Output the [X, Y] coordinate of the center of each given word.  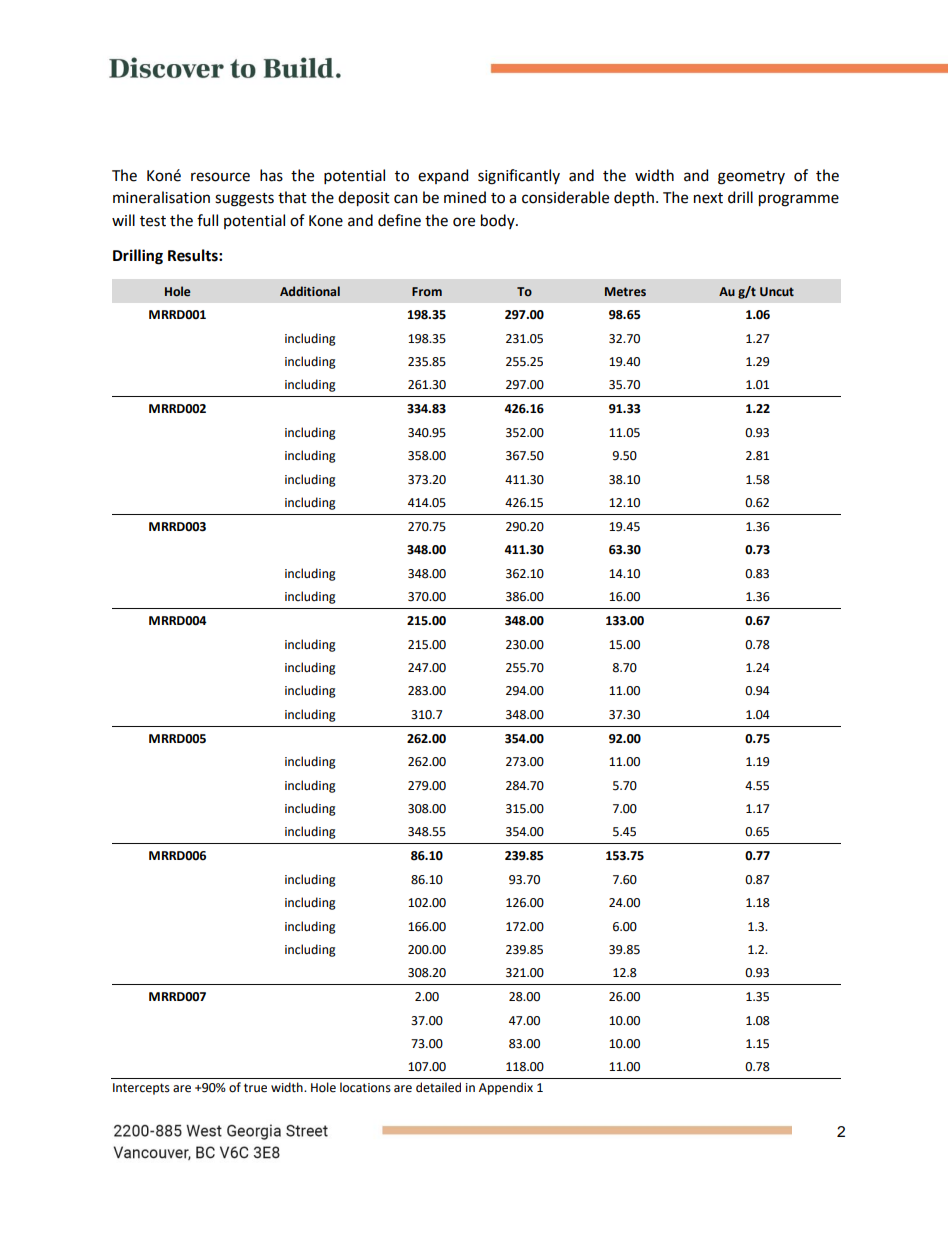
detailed [438, 1087]
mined [465, 197]
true [255, 1088]
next [708, 198]
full [207, 220]
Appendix [506, 1088]
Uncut [777, 291]
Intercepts [141, 1089]
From [427, 291]
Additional [310, 291]
